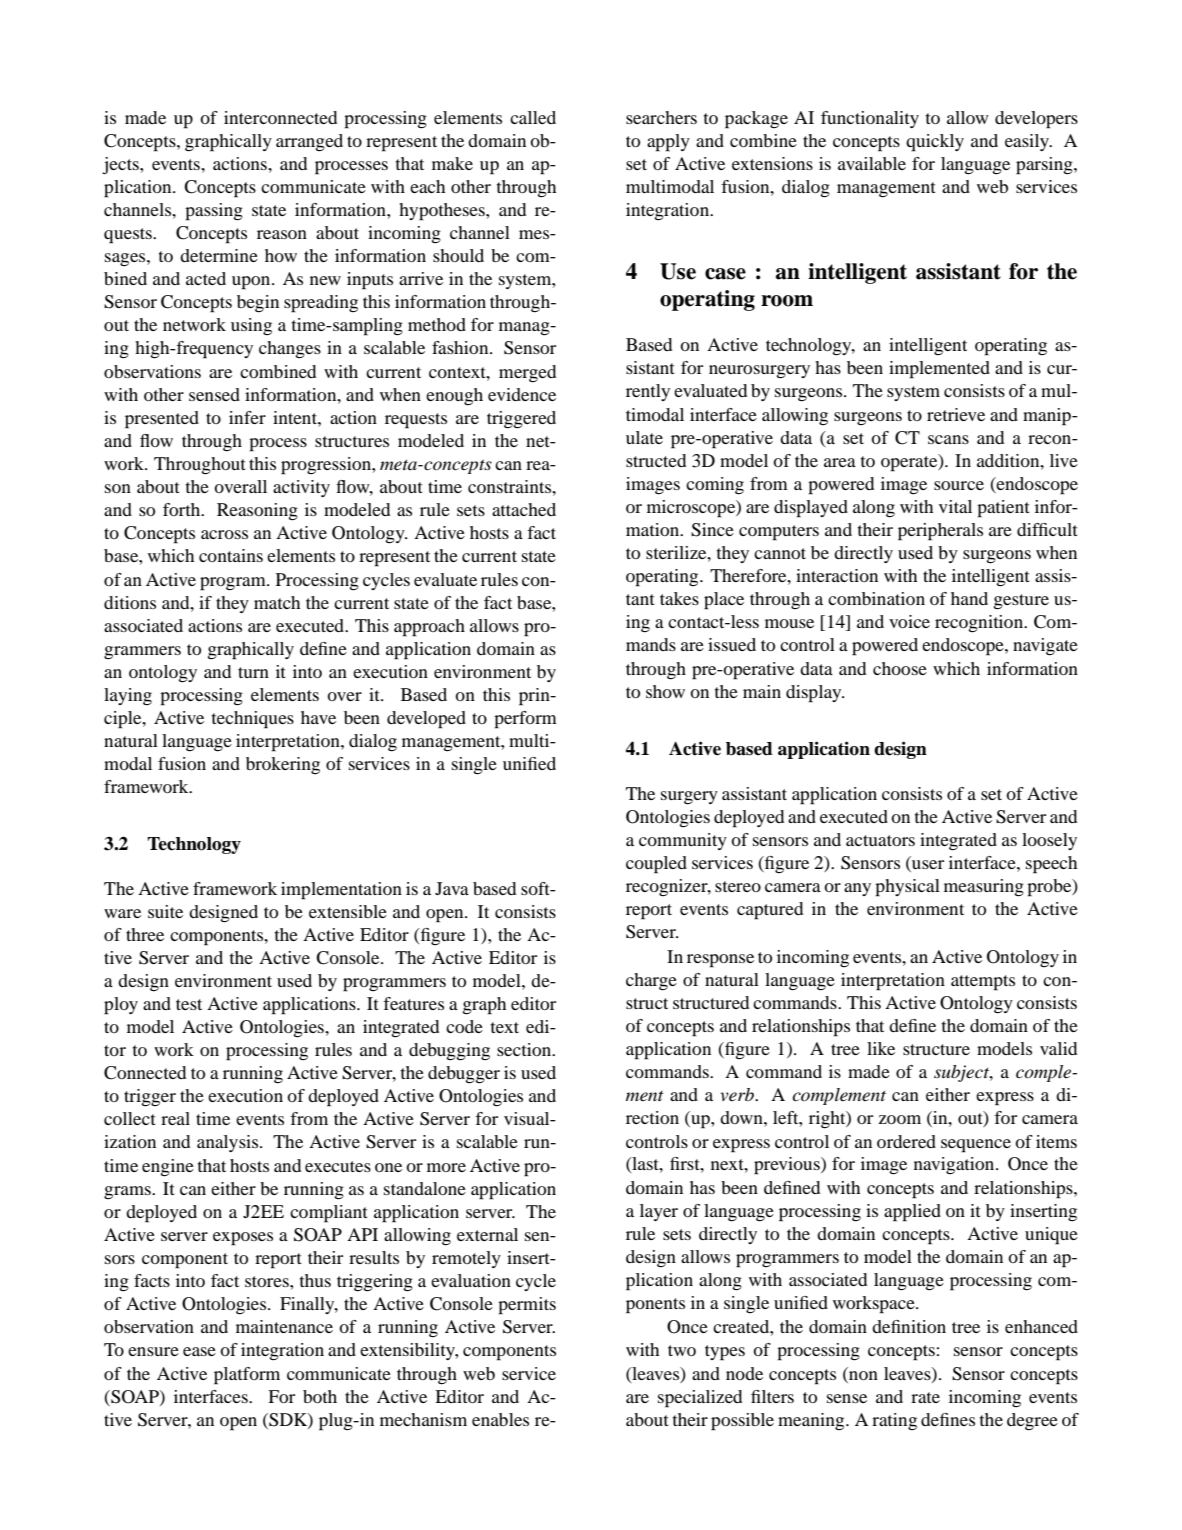 This screenshot has height=1530, width=1182. What do you see at coordinates (283, 765) in the screenshot?
I see `brokering` at bounding box center [283, 765].
